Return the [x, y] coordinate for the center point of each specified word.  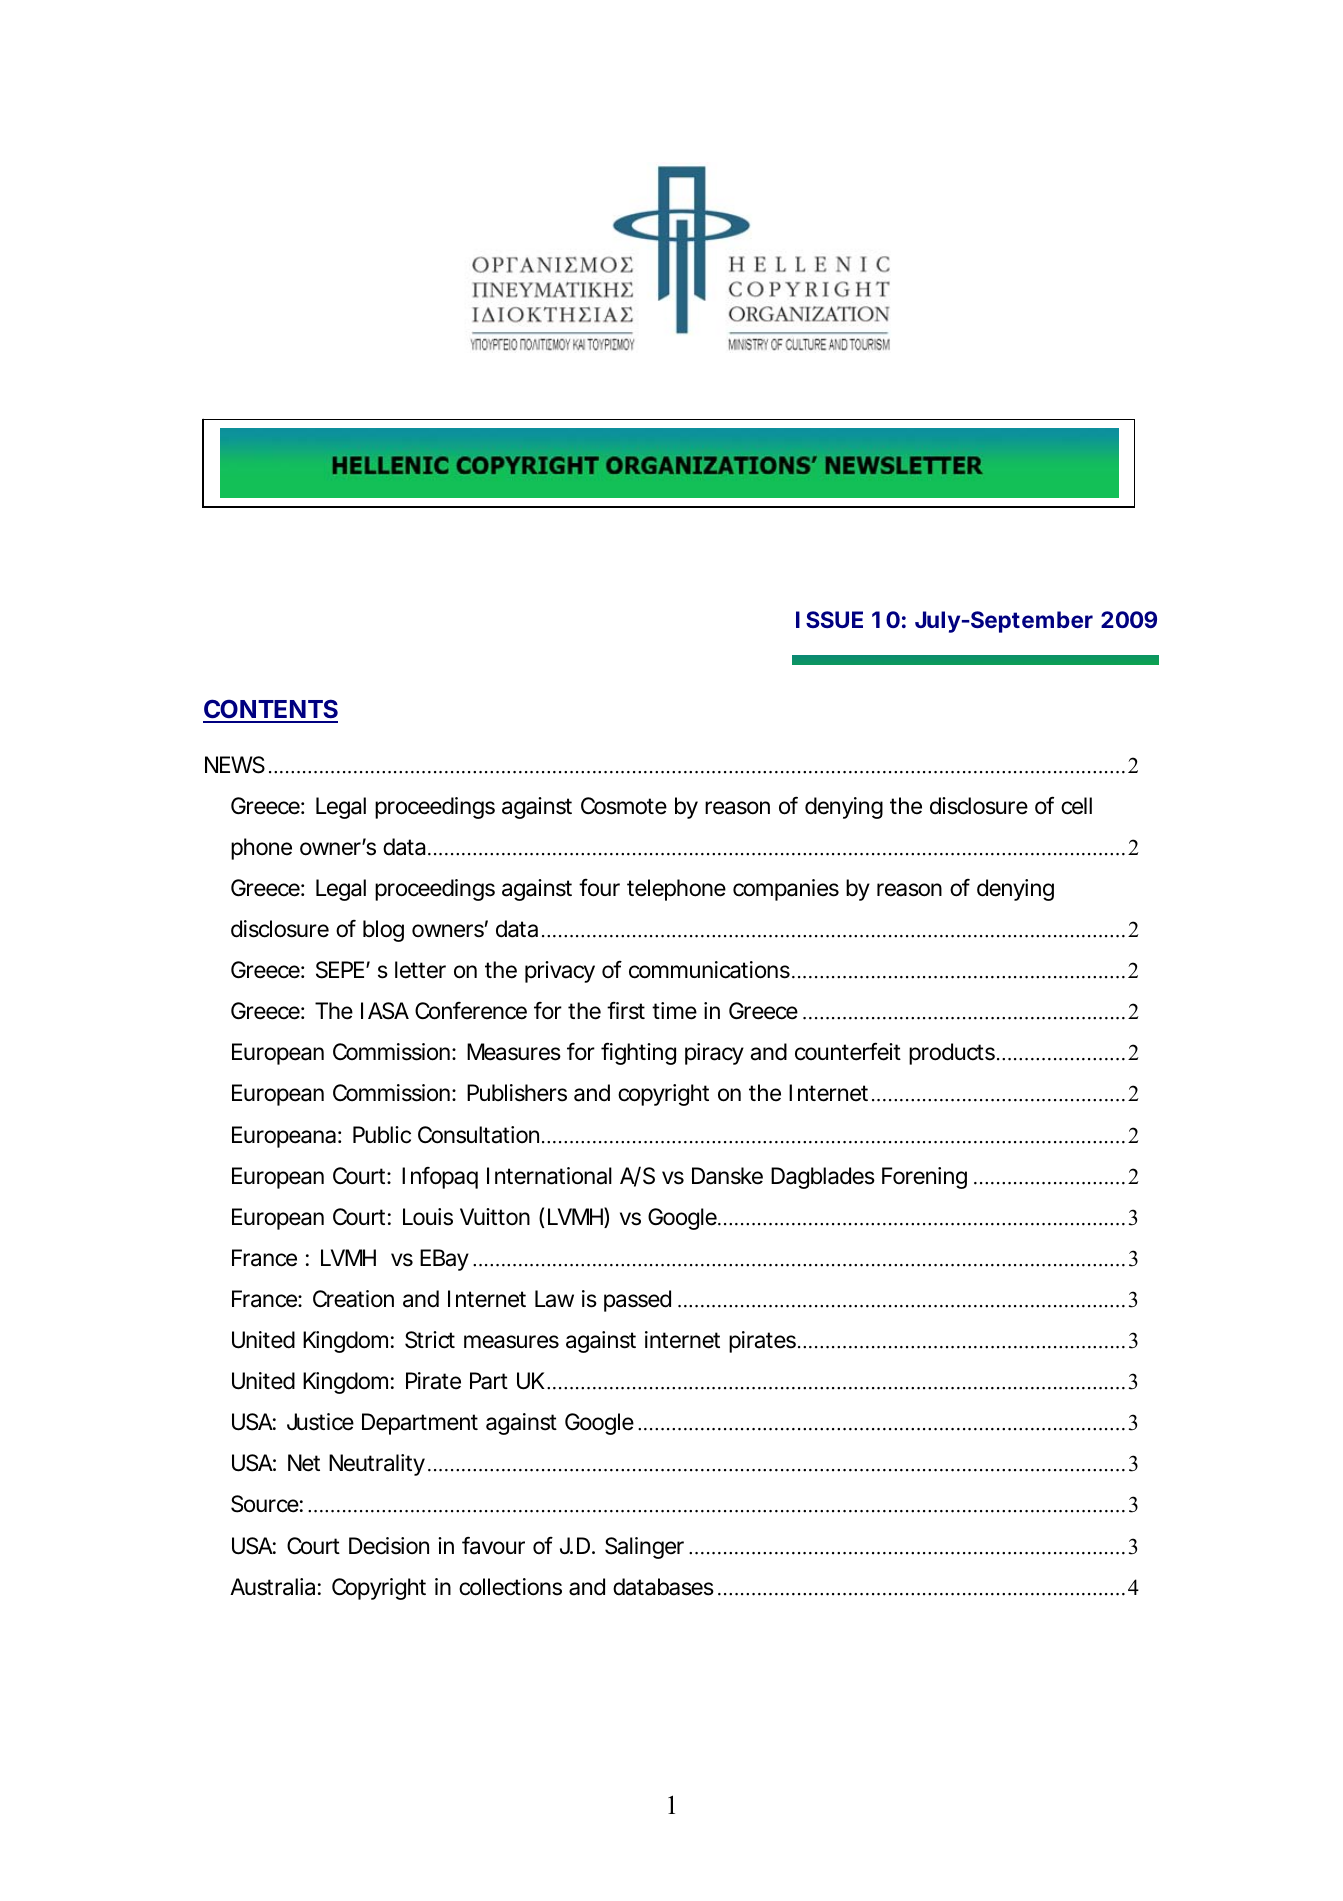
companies [786, 890]
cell [1076, 806]
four [599, 887]
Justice [320, 1422]
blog [383, 931]
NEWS [235, 765]
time [674, 1011]
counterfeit [848, 1051]
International [549, 1176]
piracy [714, 1054]
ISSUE [829, 619]
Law [554, 1299]
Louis [428, 1217]
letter [420, 970]
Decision [389, 1546]
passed [637, 1301]
